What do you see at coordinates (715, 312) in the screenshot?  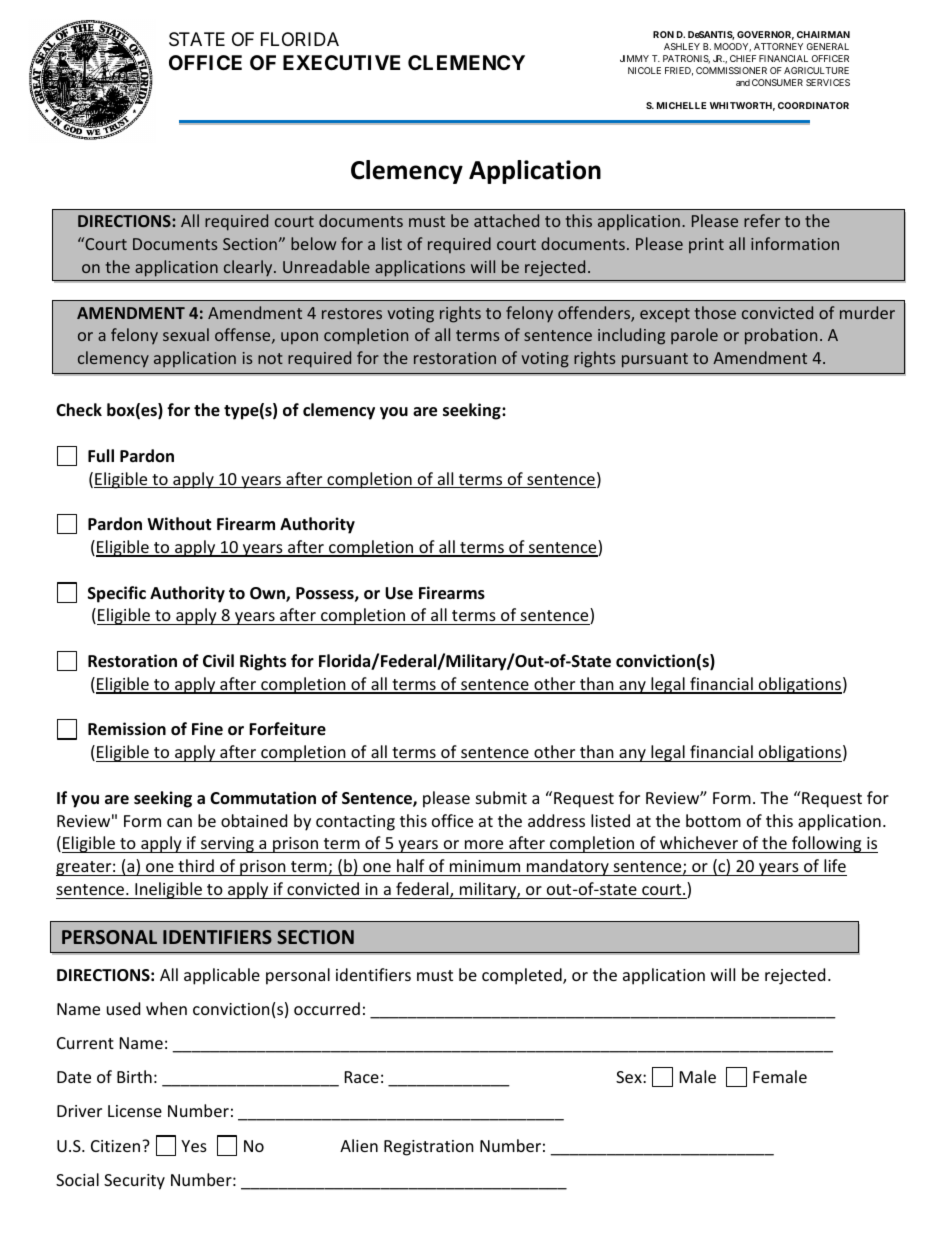 I see `those` at bounding box center [715, 312].
